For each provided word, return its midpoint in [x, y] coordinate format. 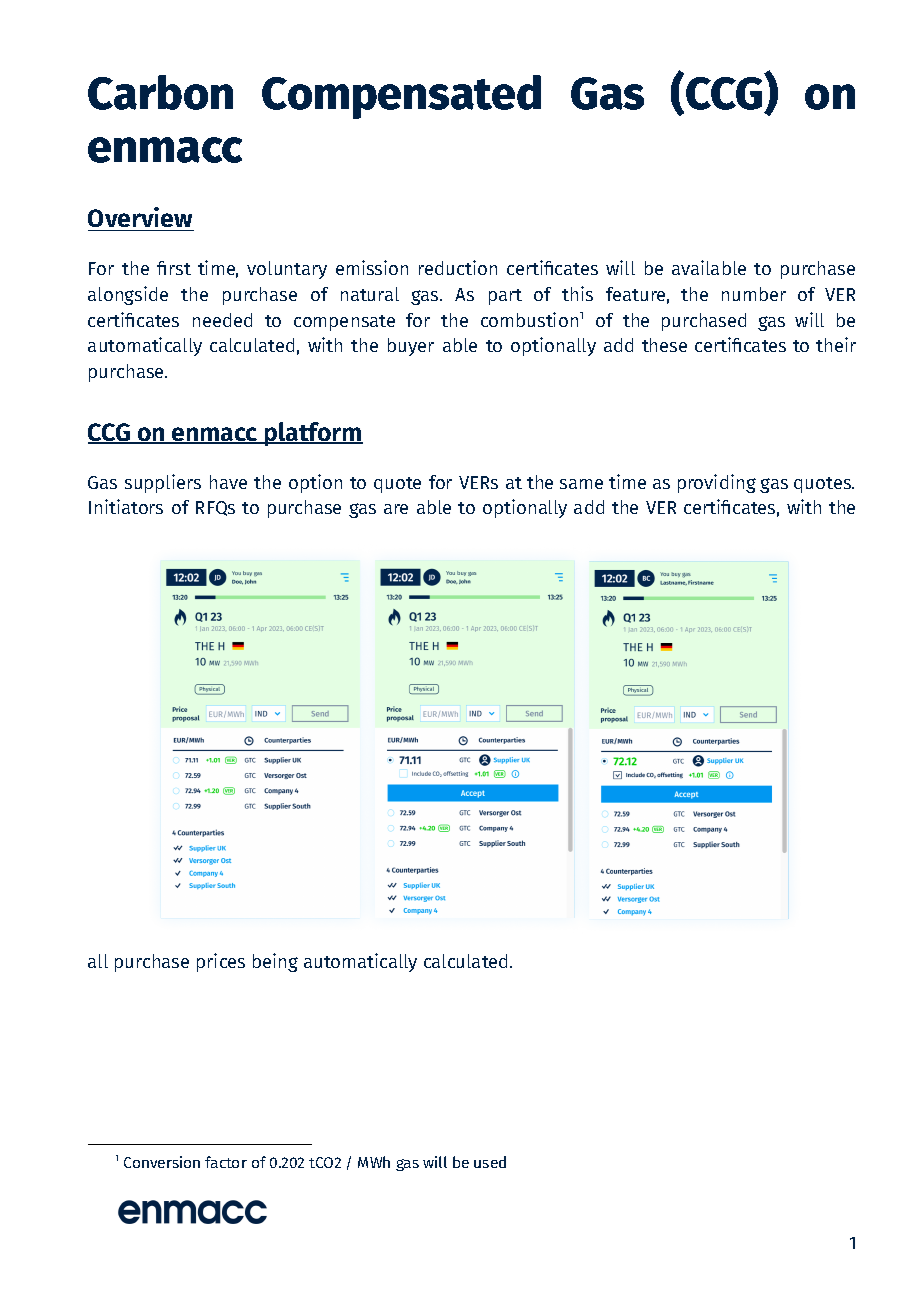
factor [226, 1162]
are [396, 509]
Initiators [126, 506]
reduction [458, 267]
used [490, 1162]
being [275, 962]
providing [717, 483]
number [754, 294]
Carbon [160, 92]
